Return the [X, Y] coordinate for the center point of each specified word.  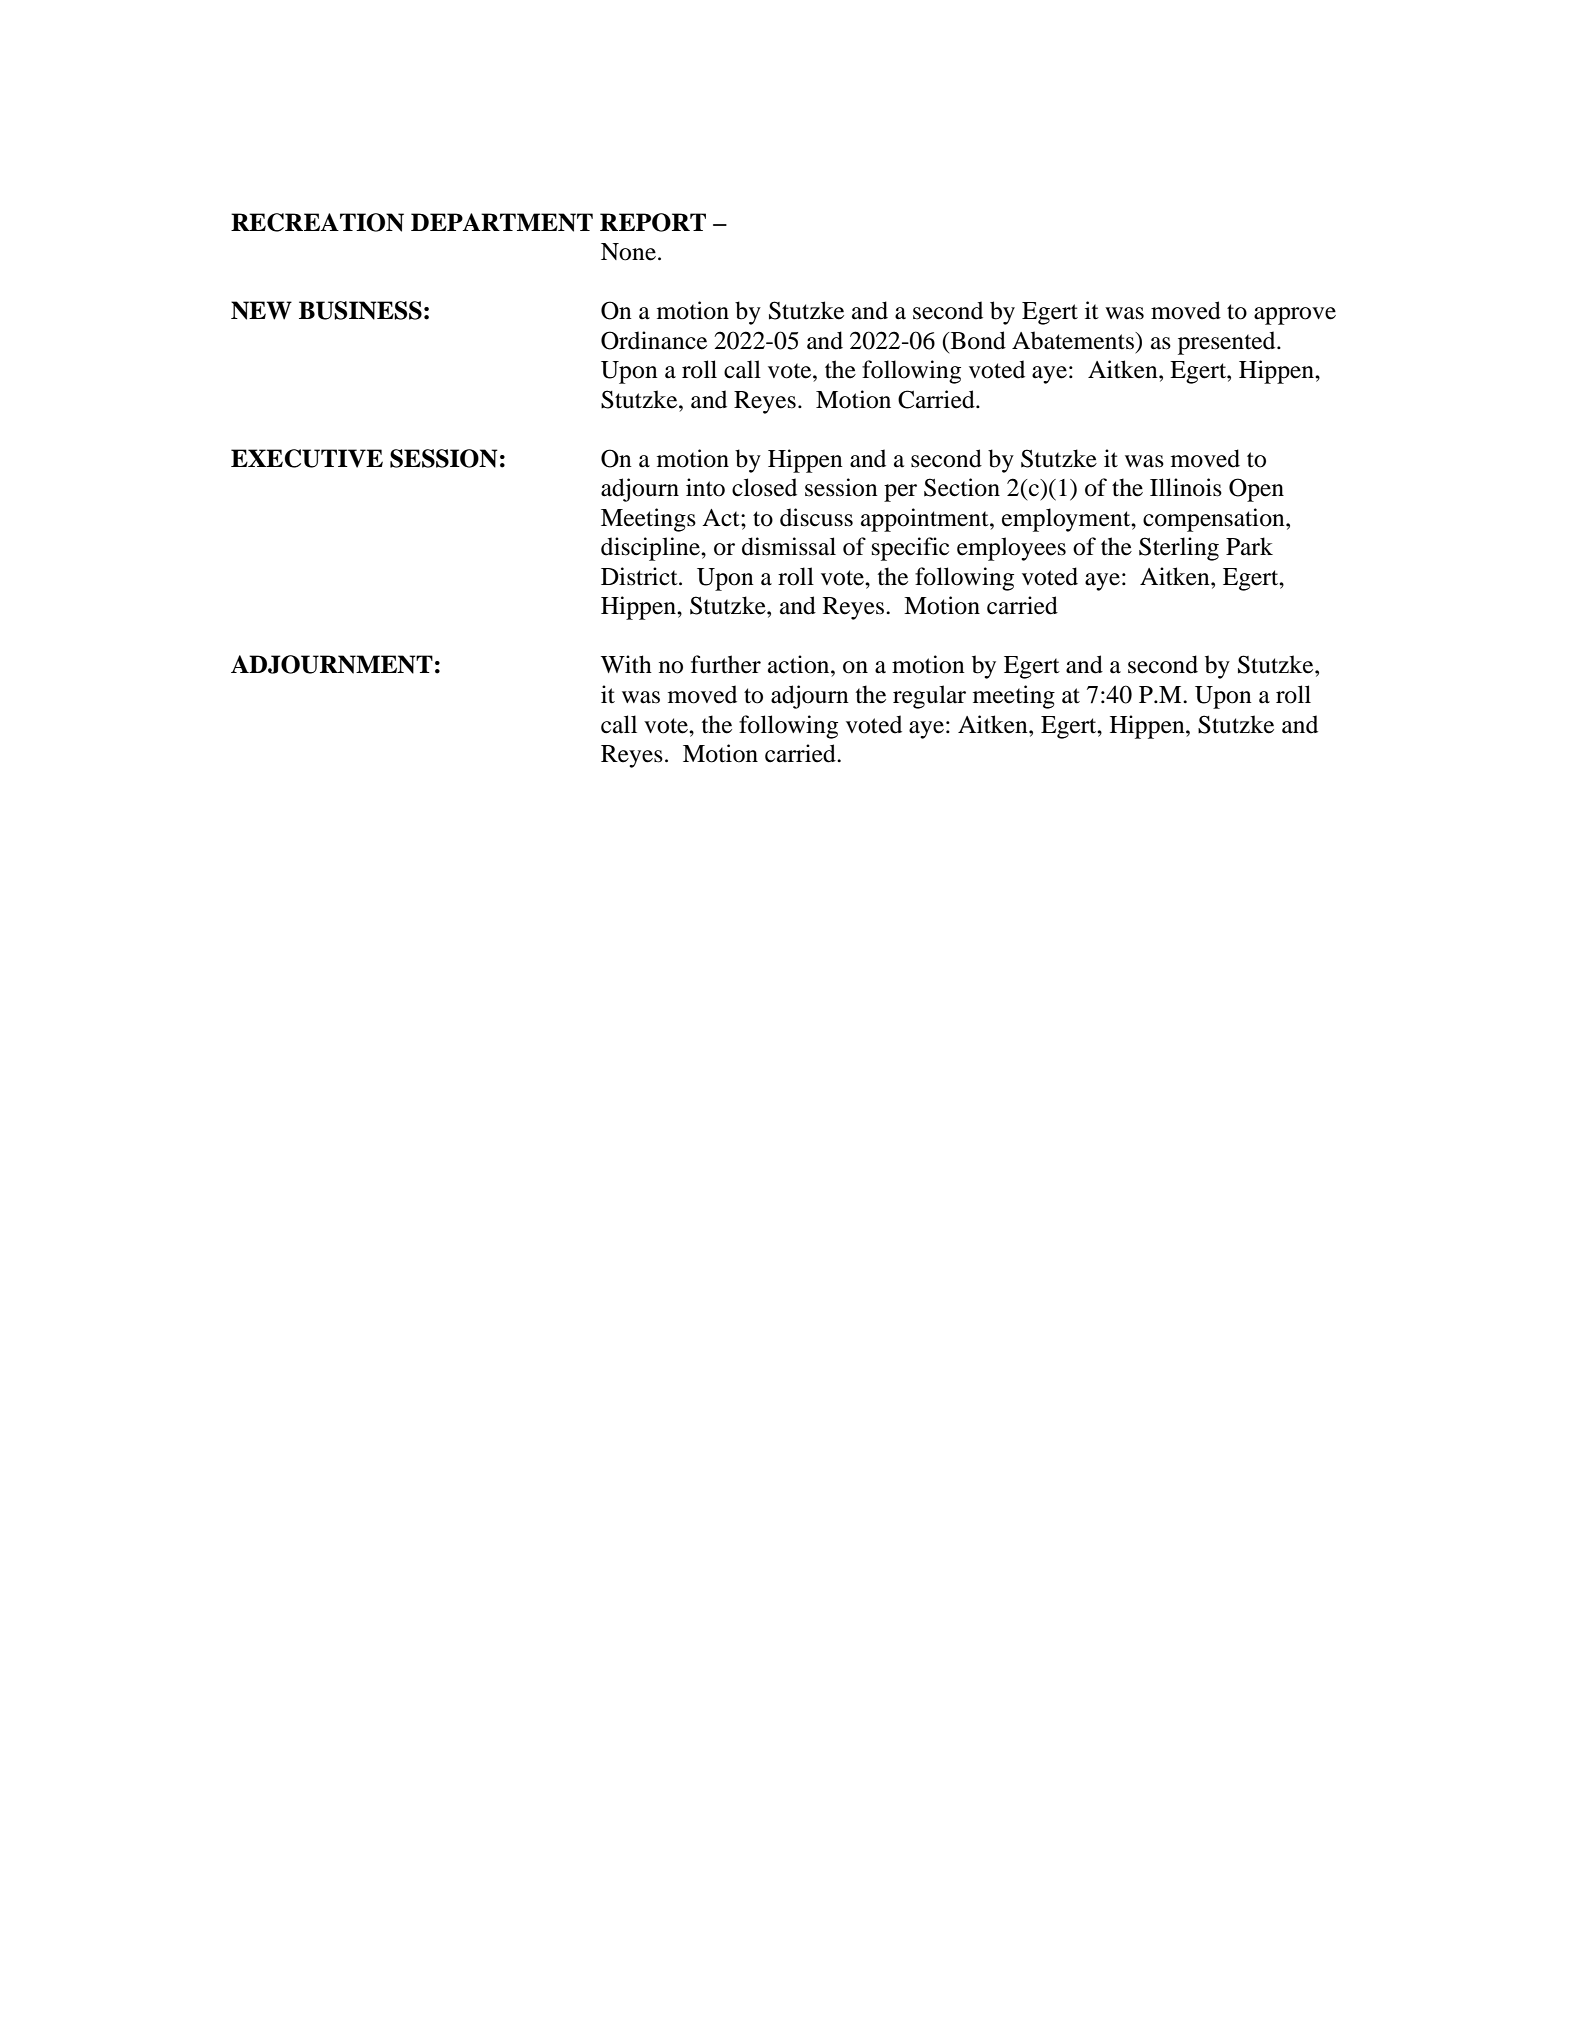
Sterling [1179, 549]
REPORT [653, 222]
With [626, 664]
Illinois [1186, 487]
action [800, 664]
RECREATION [317, 222]
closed [764, 487]
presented [1228, 343]
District [640, 576]
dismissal [789, 546]
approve [1295, 316]
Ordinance [654, 340]
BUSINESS [360, 310]
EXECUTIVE [307, 458]
